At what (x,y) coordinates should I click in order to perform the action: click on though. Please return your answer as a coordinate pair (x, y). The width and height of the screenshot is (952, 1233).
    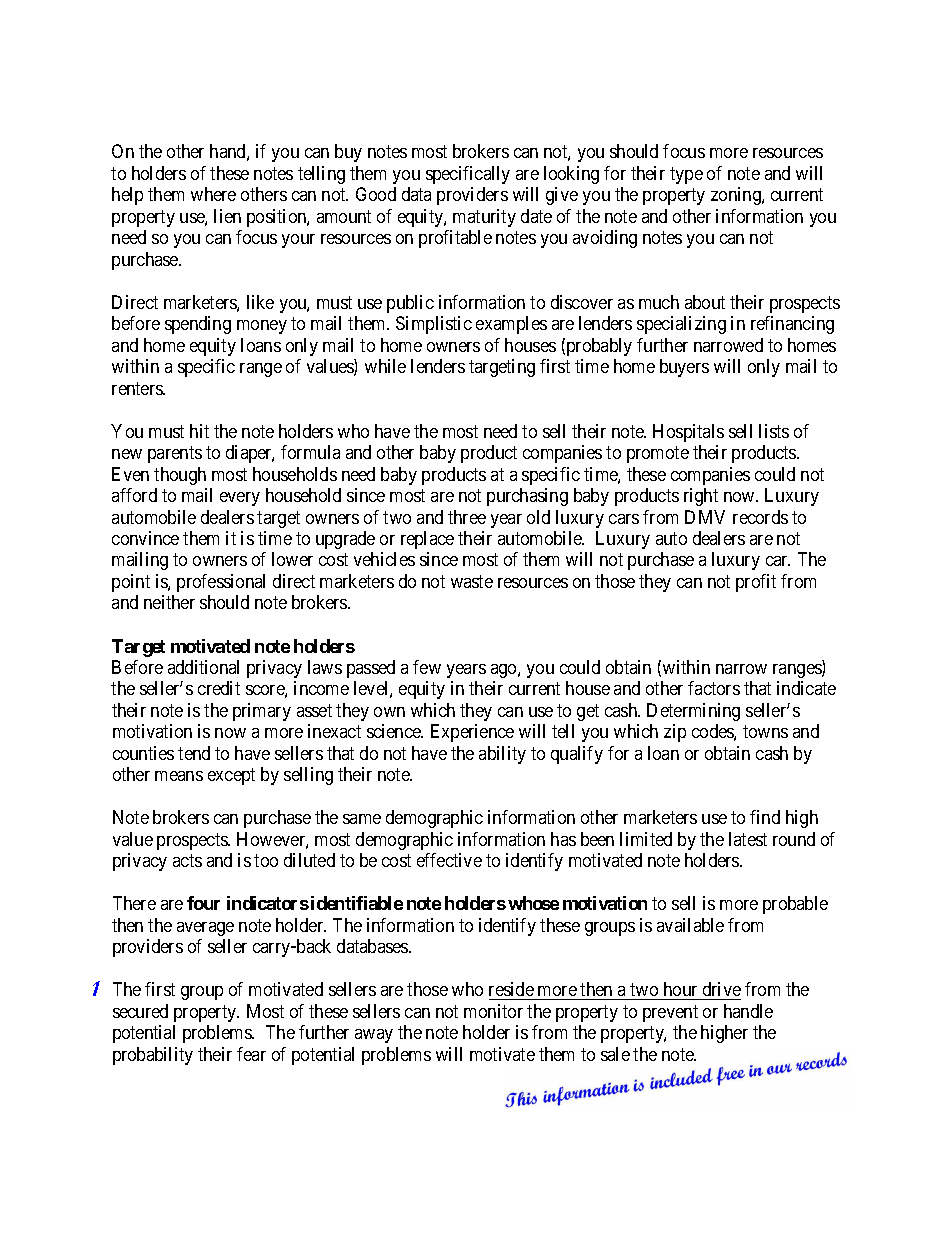
    Looking at the image, I should click on (180, 476).
